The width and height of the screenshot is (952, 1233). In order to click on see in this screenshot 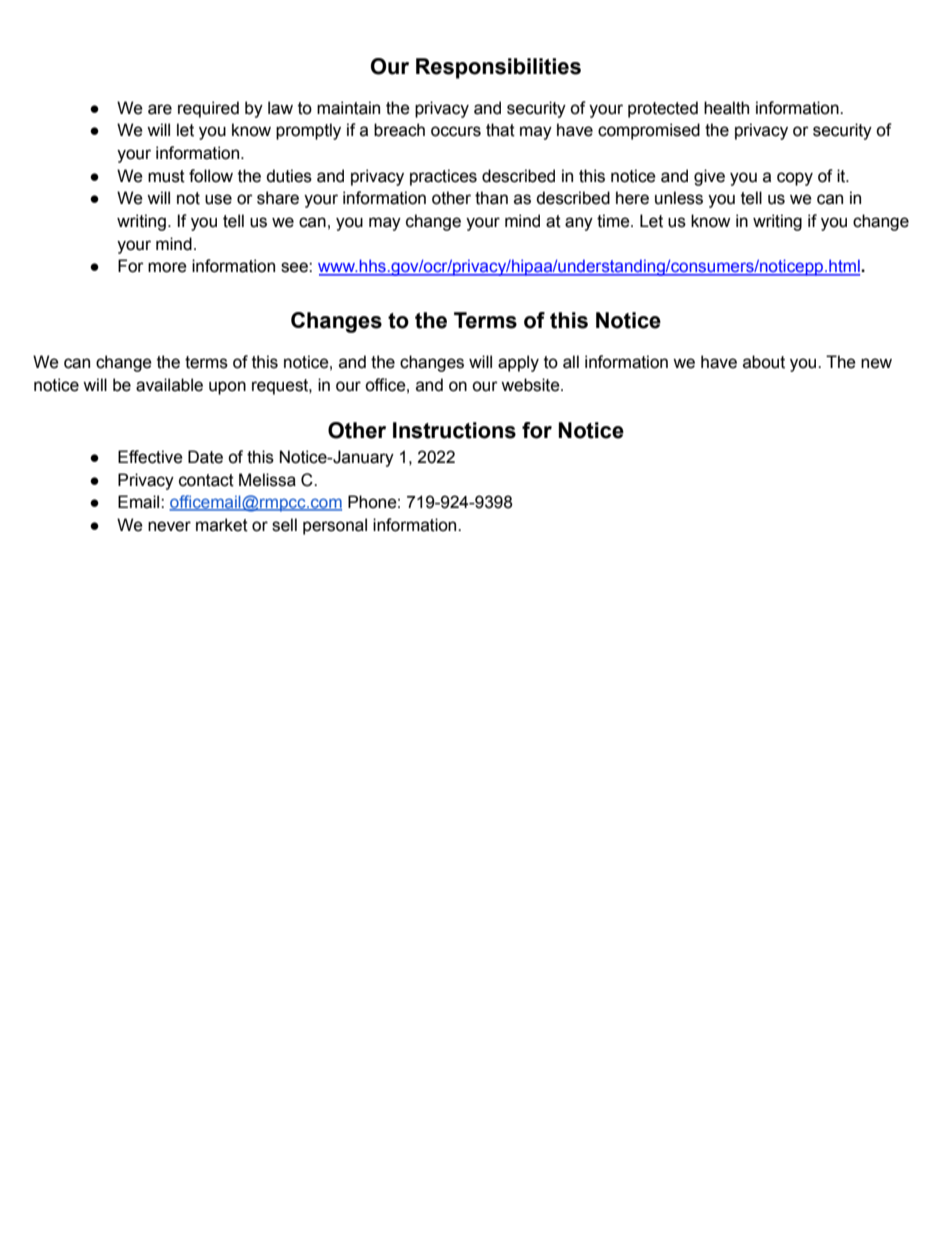, I will do `click(295, 267)`.
